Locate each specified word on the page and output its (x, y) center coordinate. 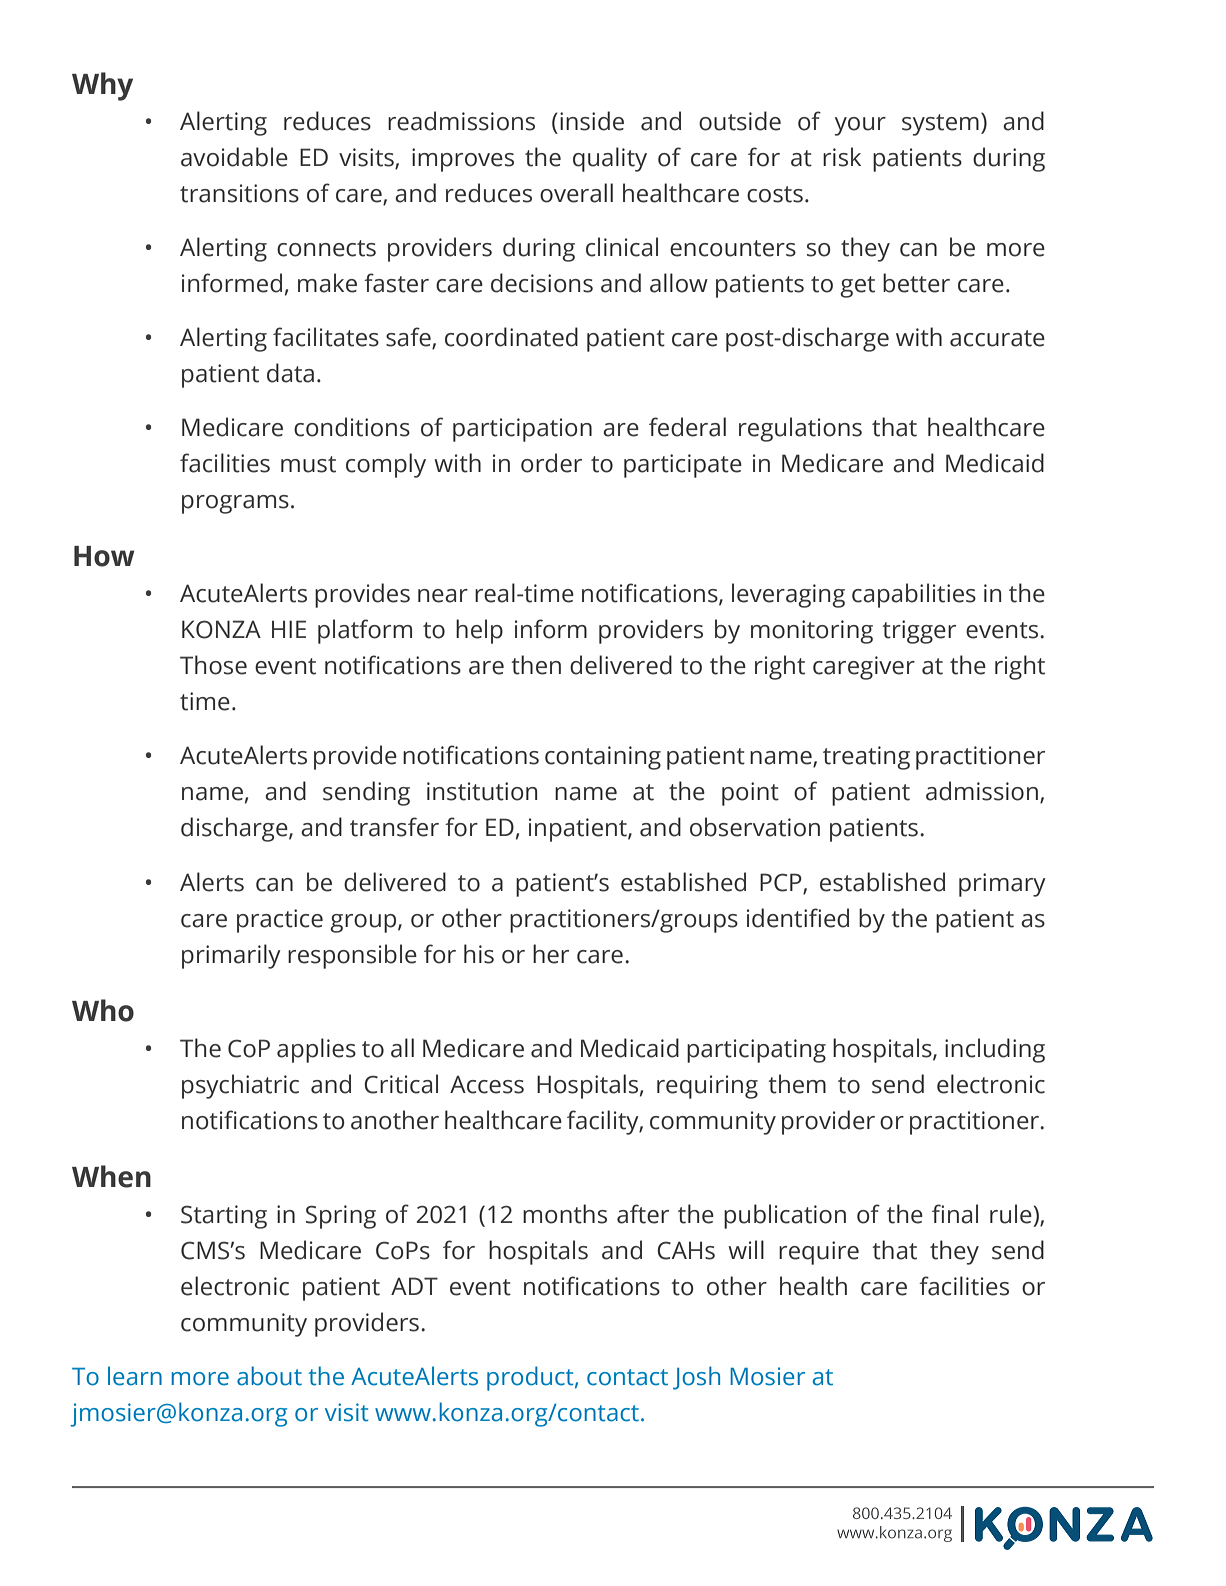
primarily (231, 956)
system (940, 125)
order (551, 463)
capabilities (914, 595)
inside (592, 121)
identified (798, 918)
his (479, 954)
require (819, 1253)
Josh (696, 1378)
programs (235, 504)
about (269, 1376)
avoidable (234, 157)
